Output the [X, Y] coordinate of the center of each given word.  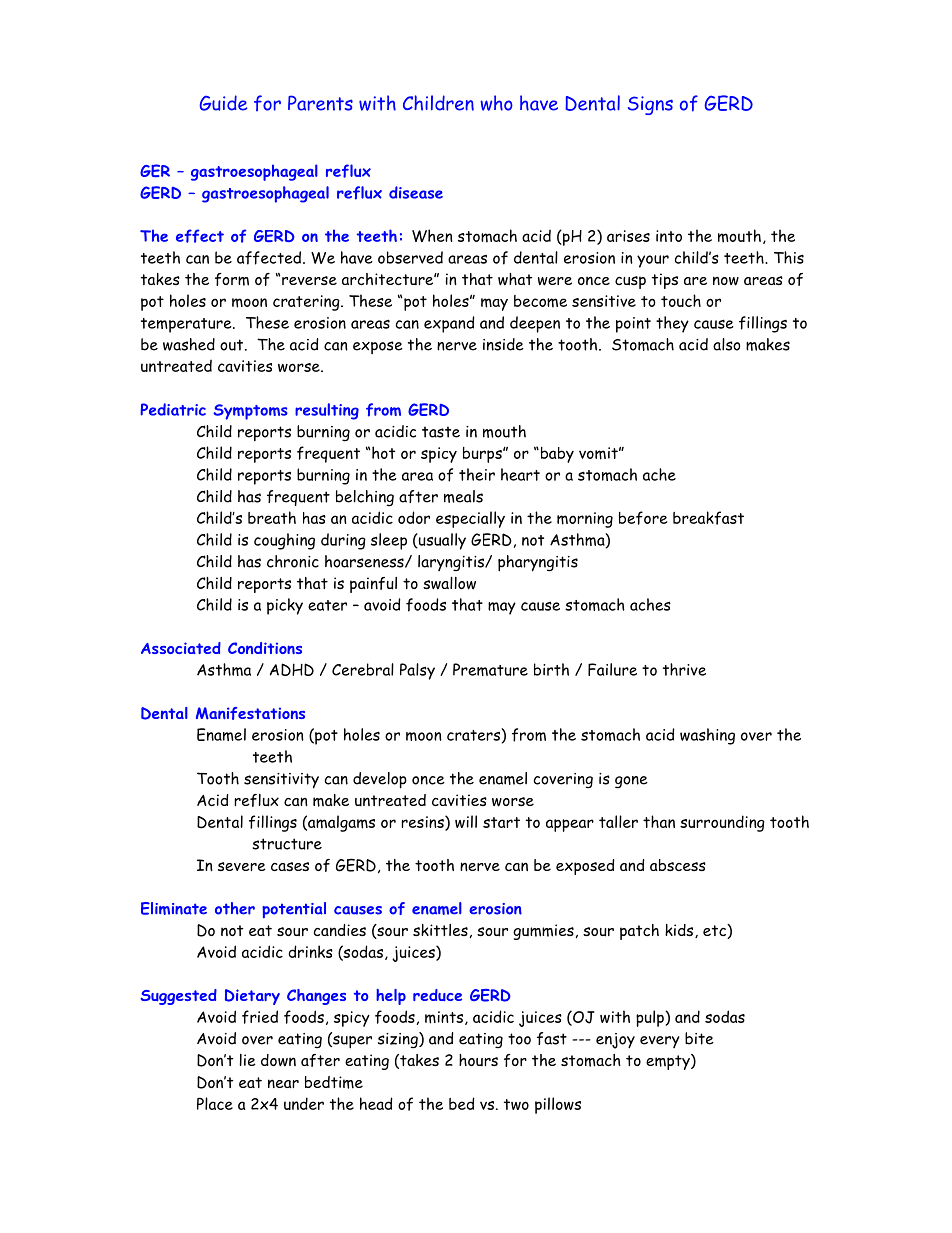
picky [285, 606]
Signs [650, 105]
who [496, 103]
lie [248, 1060]
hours [478, 1060]
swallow [449, 583]
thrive [684, 669]
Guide [223, 103]
